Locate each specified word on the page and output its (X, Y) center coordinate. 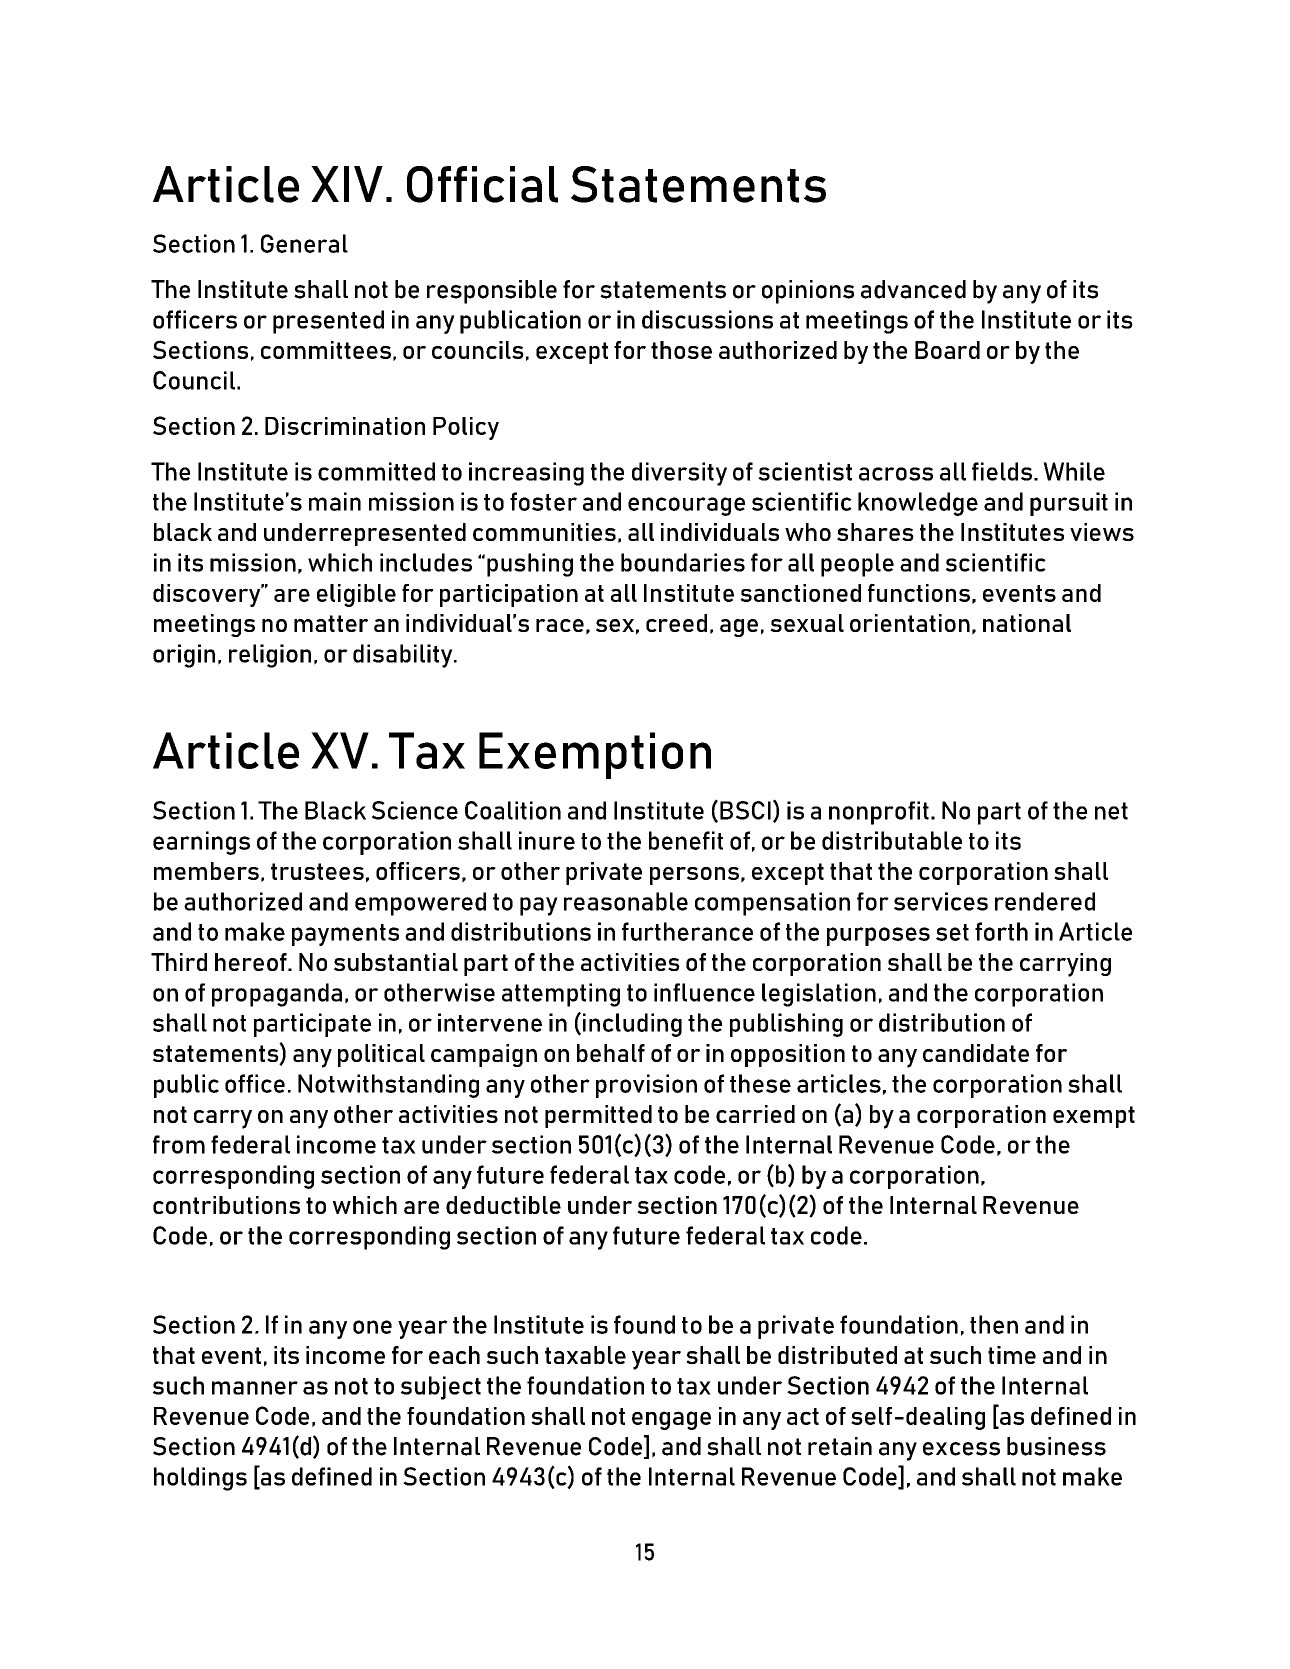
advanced (913, 289)
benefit (686, 840)
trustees (317, 871)
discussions (707, 319)
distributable (892, 840)
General (304, 243)
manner (255, 1388)
